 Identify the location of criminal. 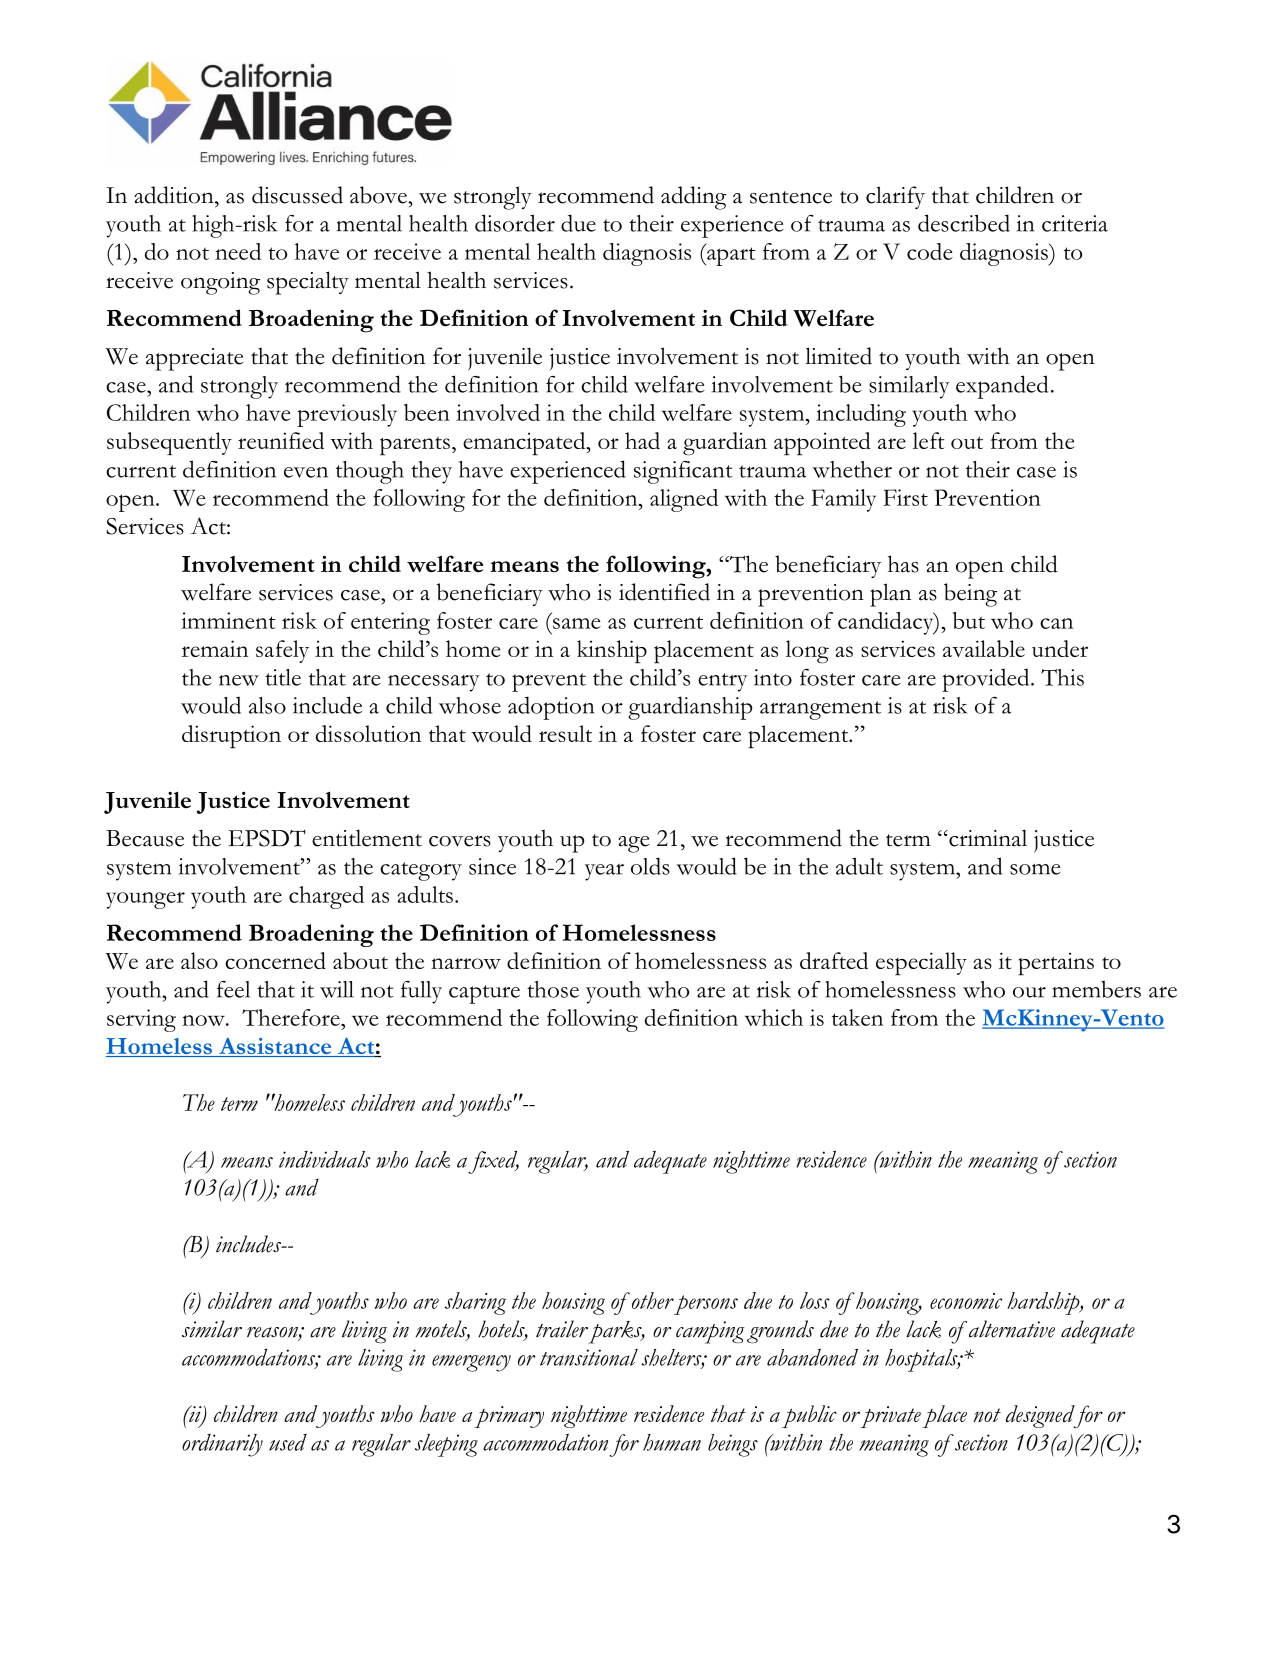
(987, 838).
